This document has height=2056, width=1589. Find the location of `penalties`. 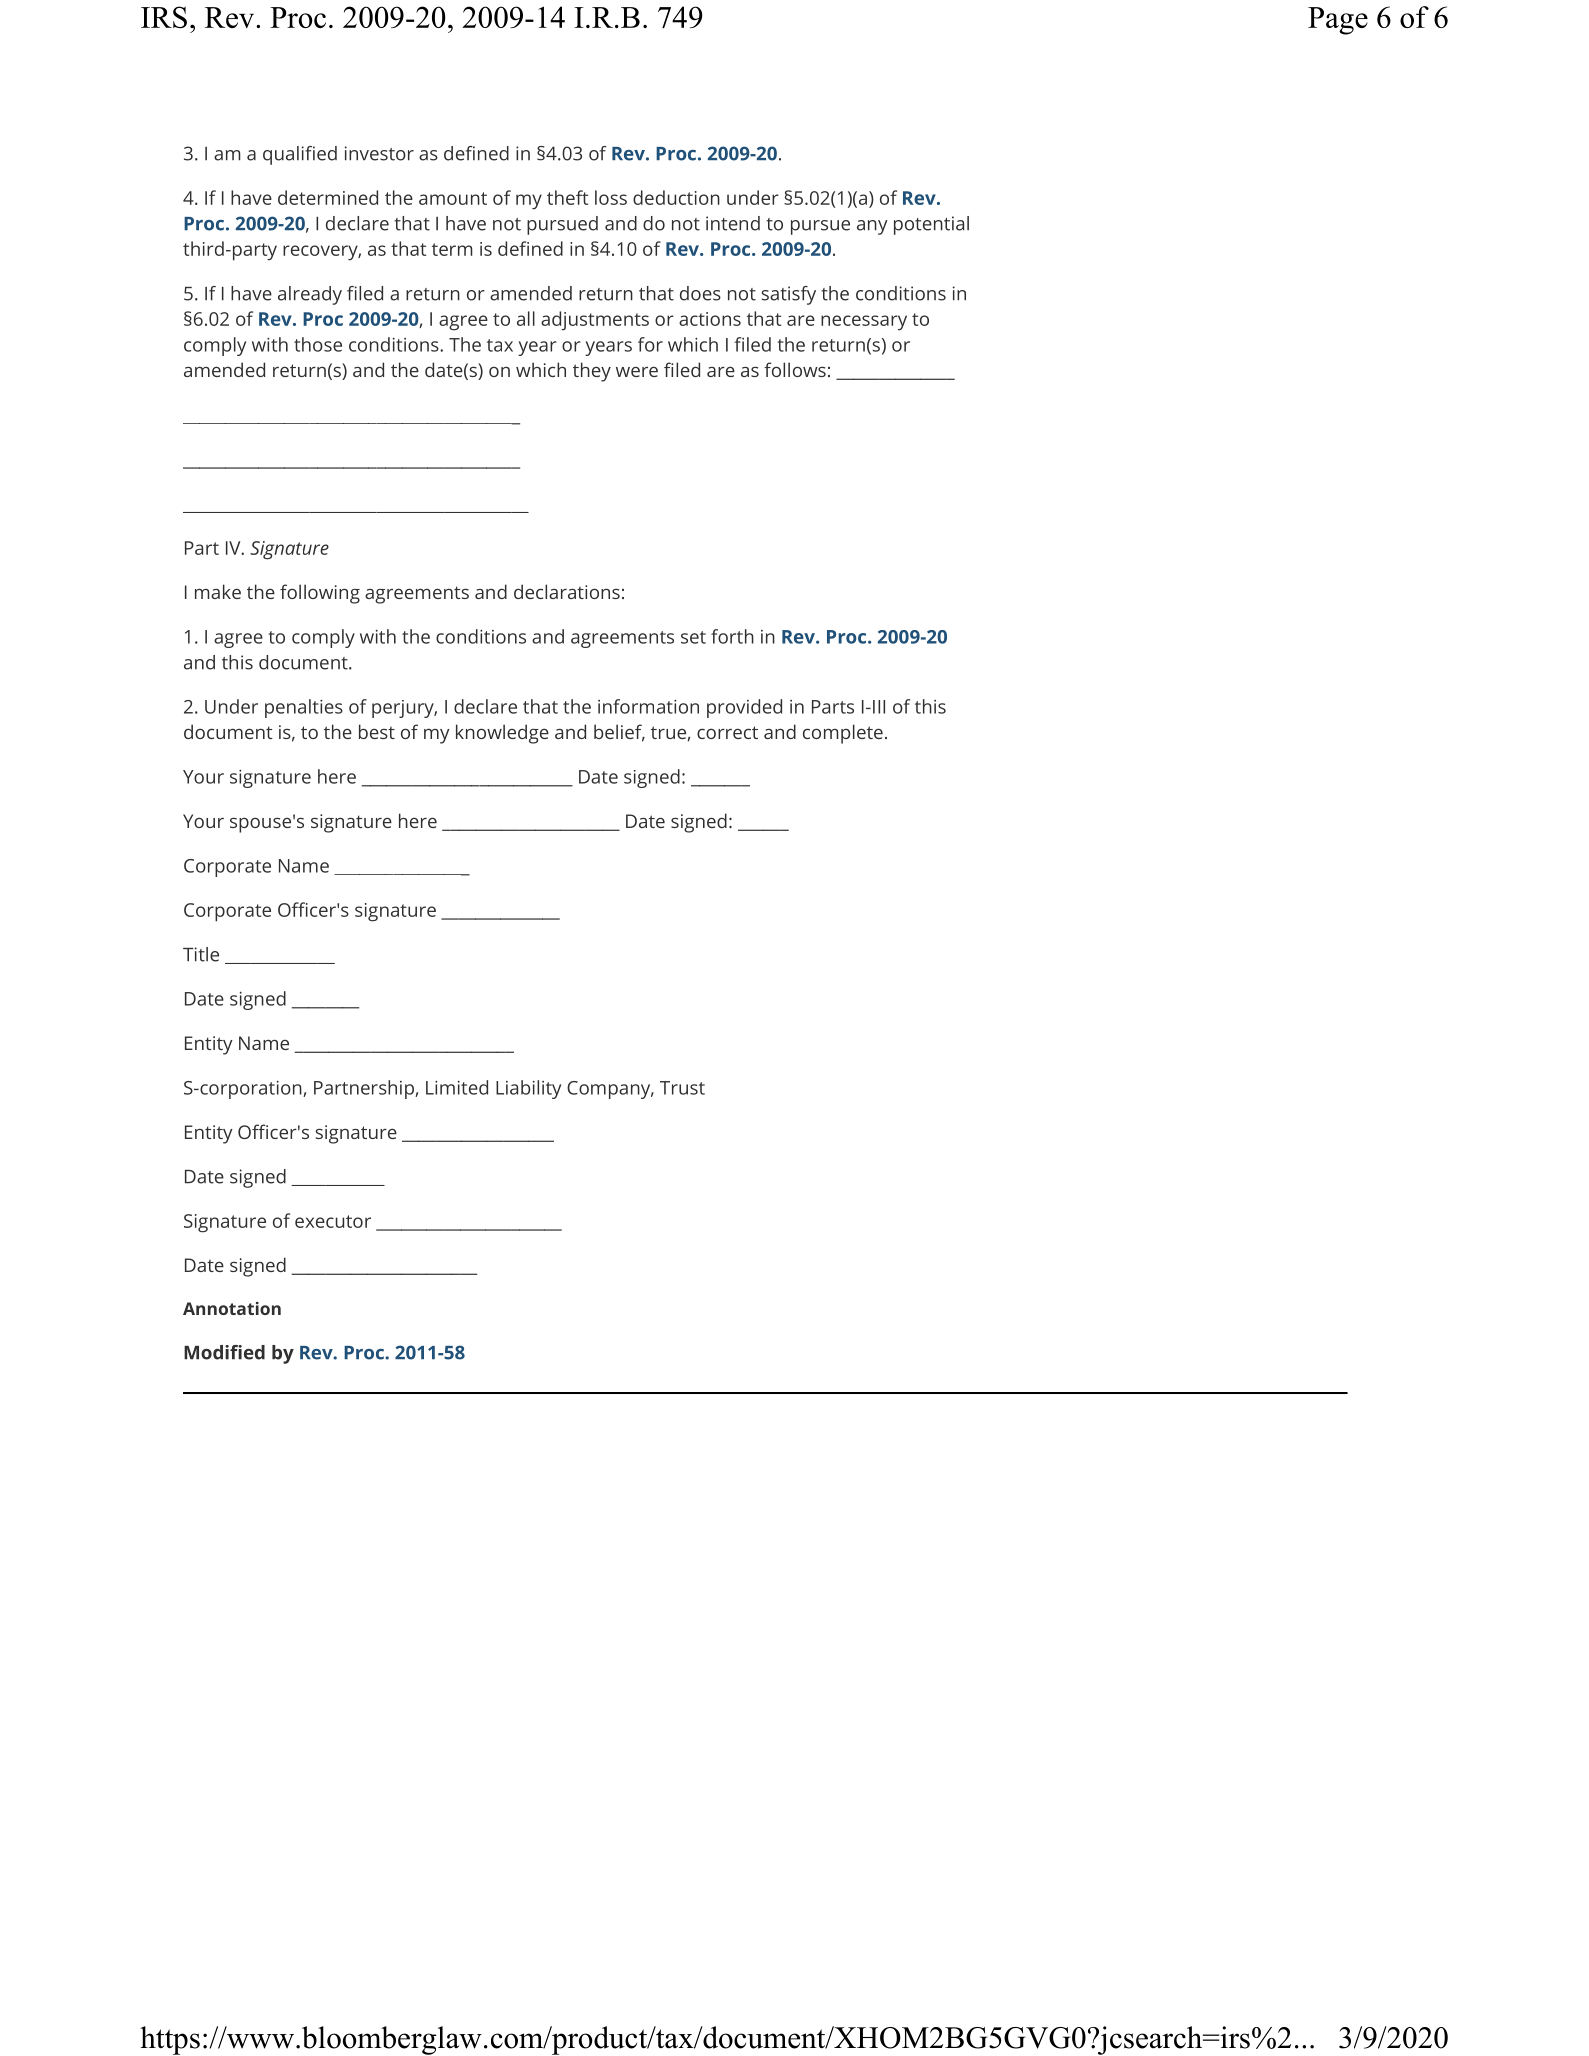

penalties is located at coordinates (304, 708).
